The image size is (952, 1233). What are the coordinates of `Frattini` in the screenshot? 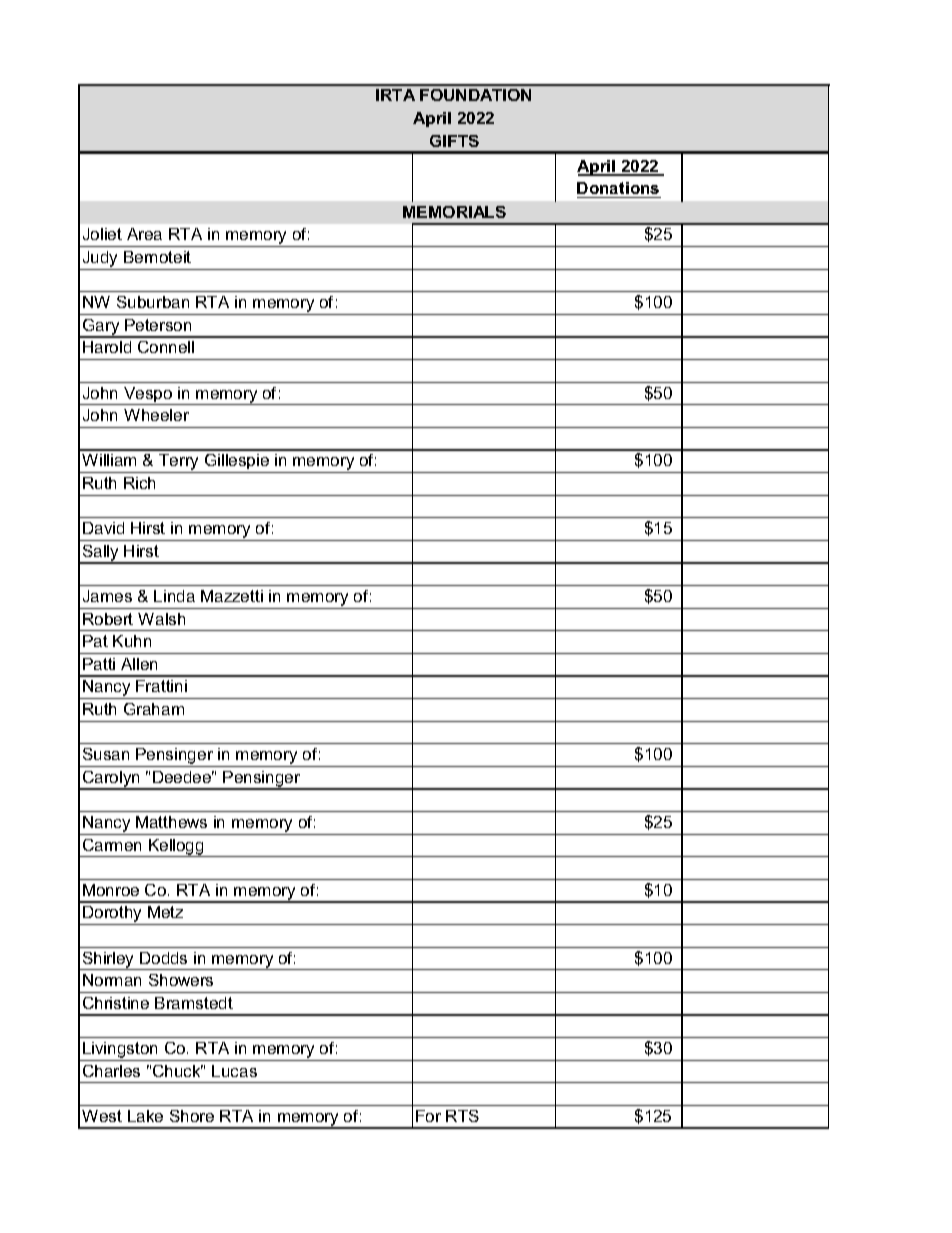 It's located at (161, 686).
